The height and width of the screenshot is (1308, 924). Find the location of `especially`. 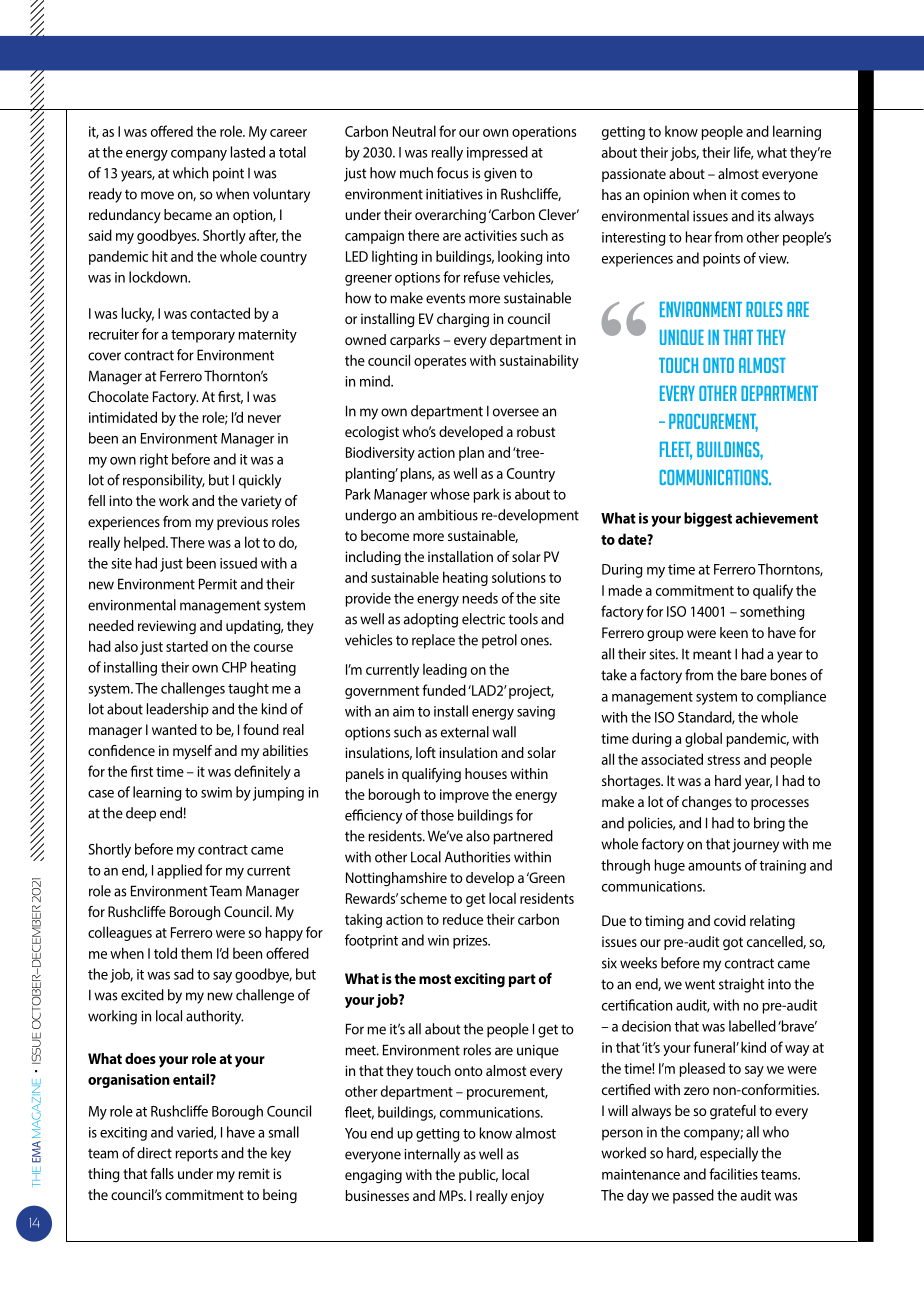

especially is located at coordinates (729, 1154).
